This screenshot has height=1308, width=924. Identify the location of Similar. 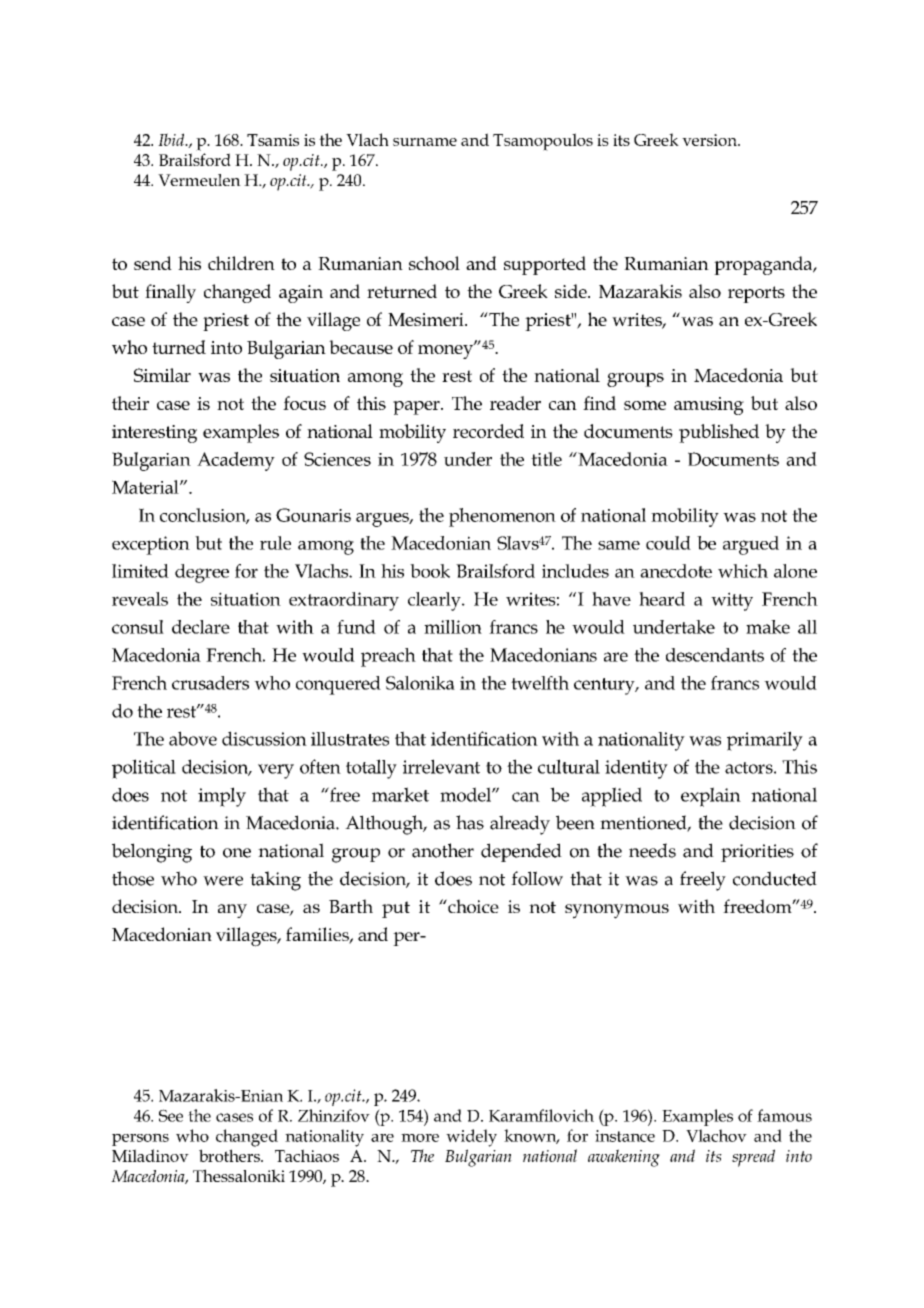
(162, 375).
